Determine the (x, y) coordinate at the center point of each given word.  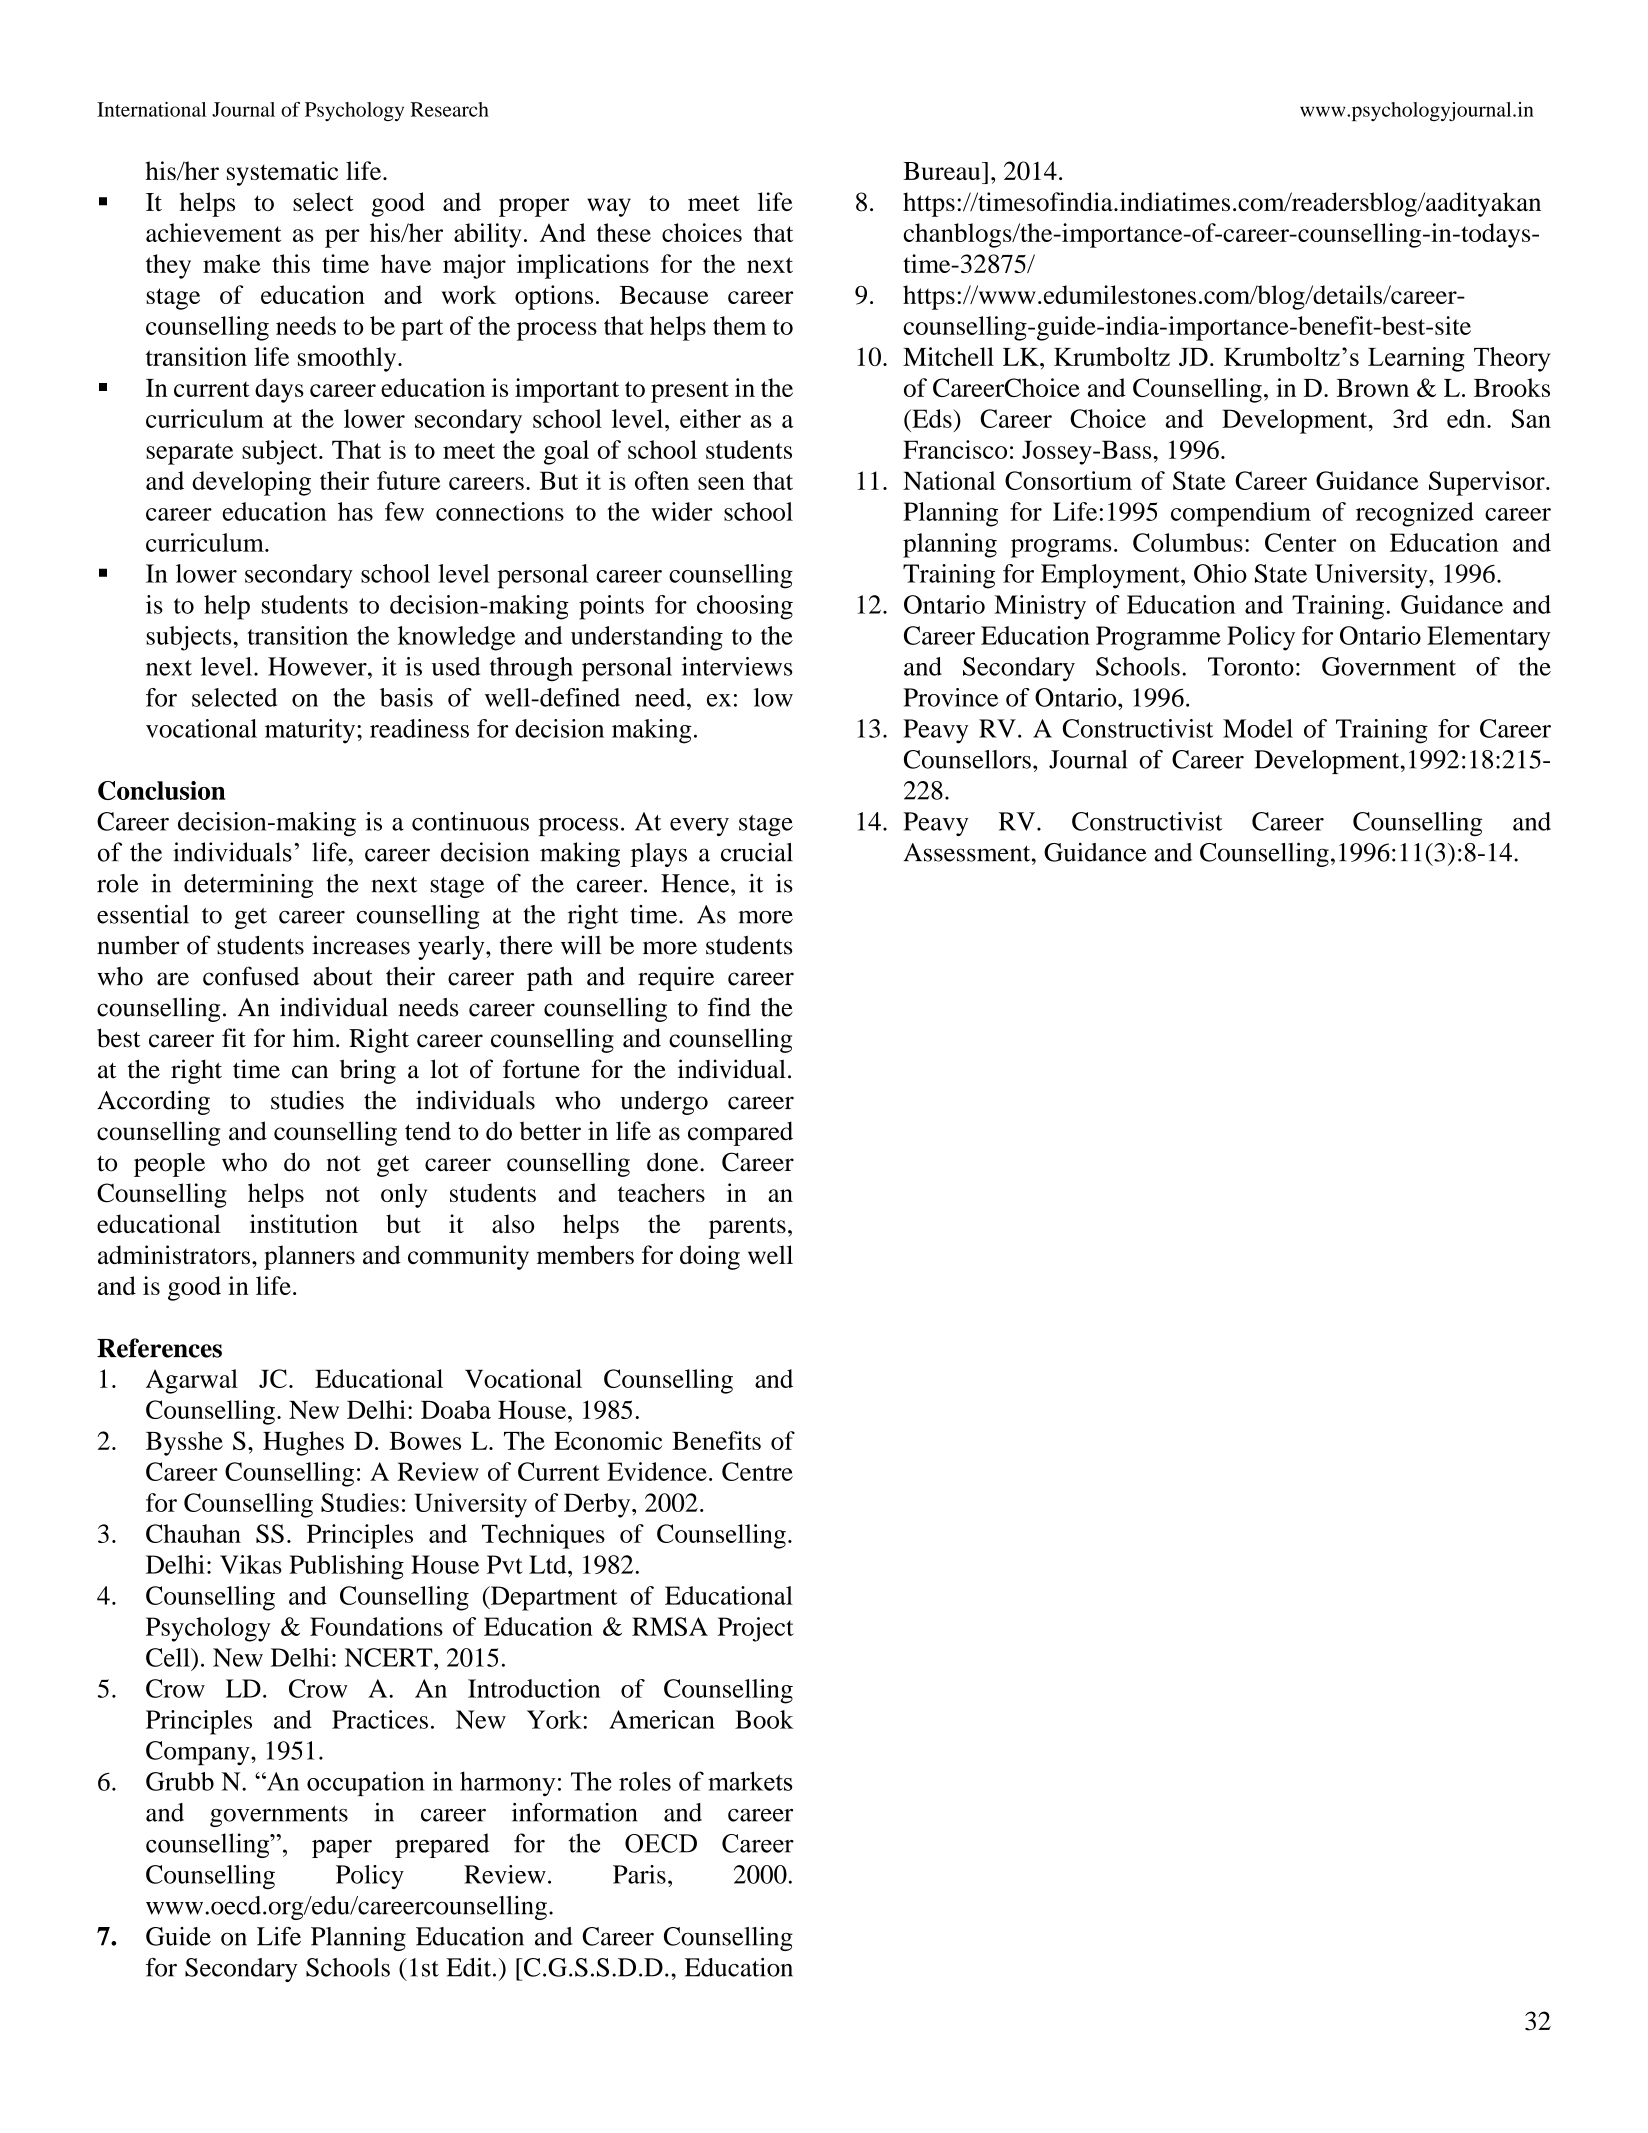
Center (1300, 542)
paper (342, 1849)
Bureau (943, 171)
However (318, 666)
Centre (757, 1471)
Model (1258, 728)
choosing (745, 607)
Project (756, 1629)
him (315, 1037)
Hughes (303, 1443)
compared (740, 1133)
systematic (282, 173)
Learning (1416, 359)
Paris (639, 1874)
